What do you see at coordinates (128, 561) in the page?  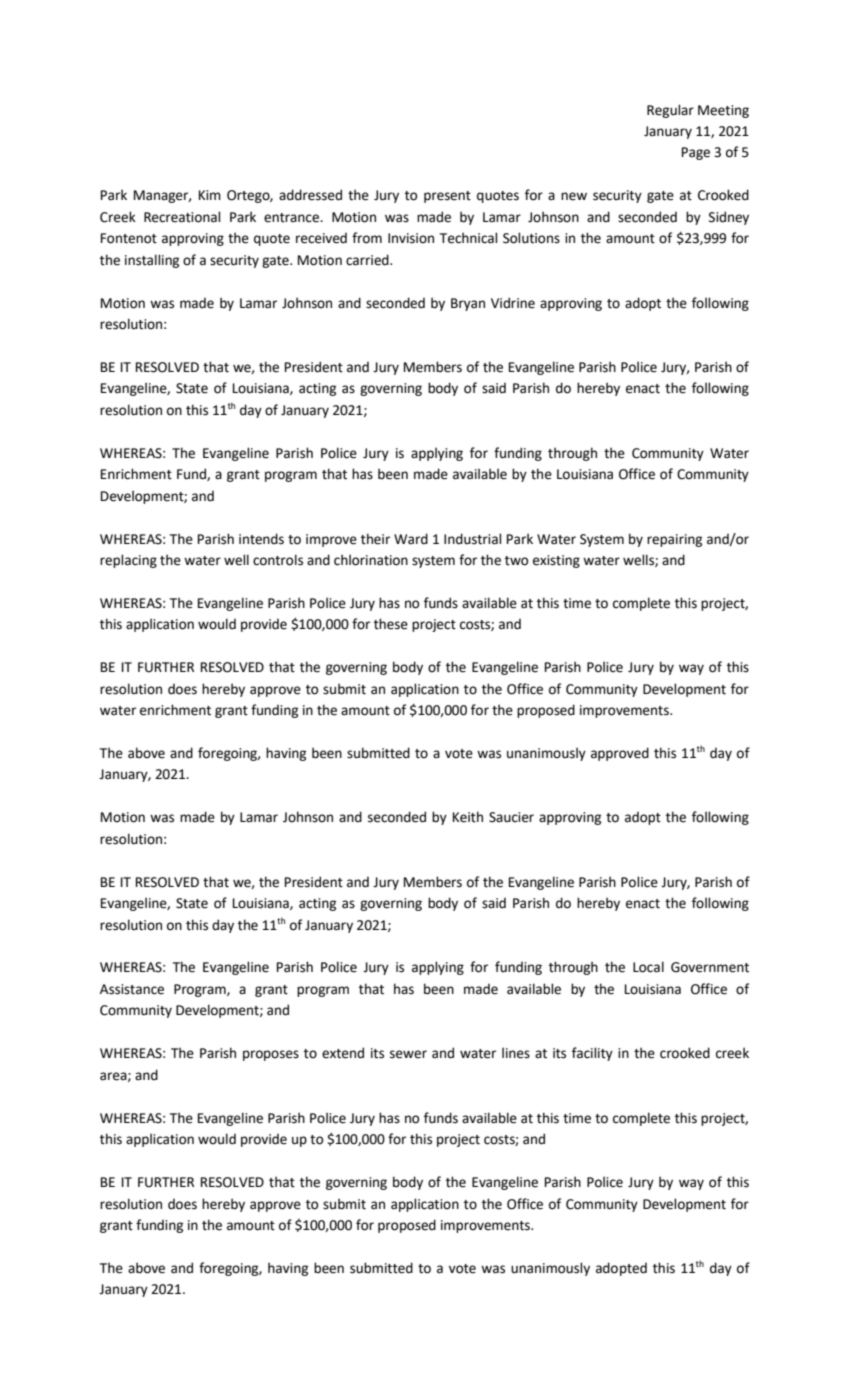 I see `replacing` at bounding box center [128, 561].
